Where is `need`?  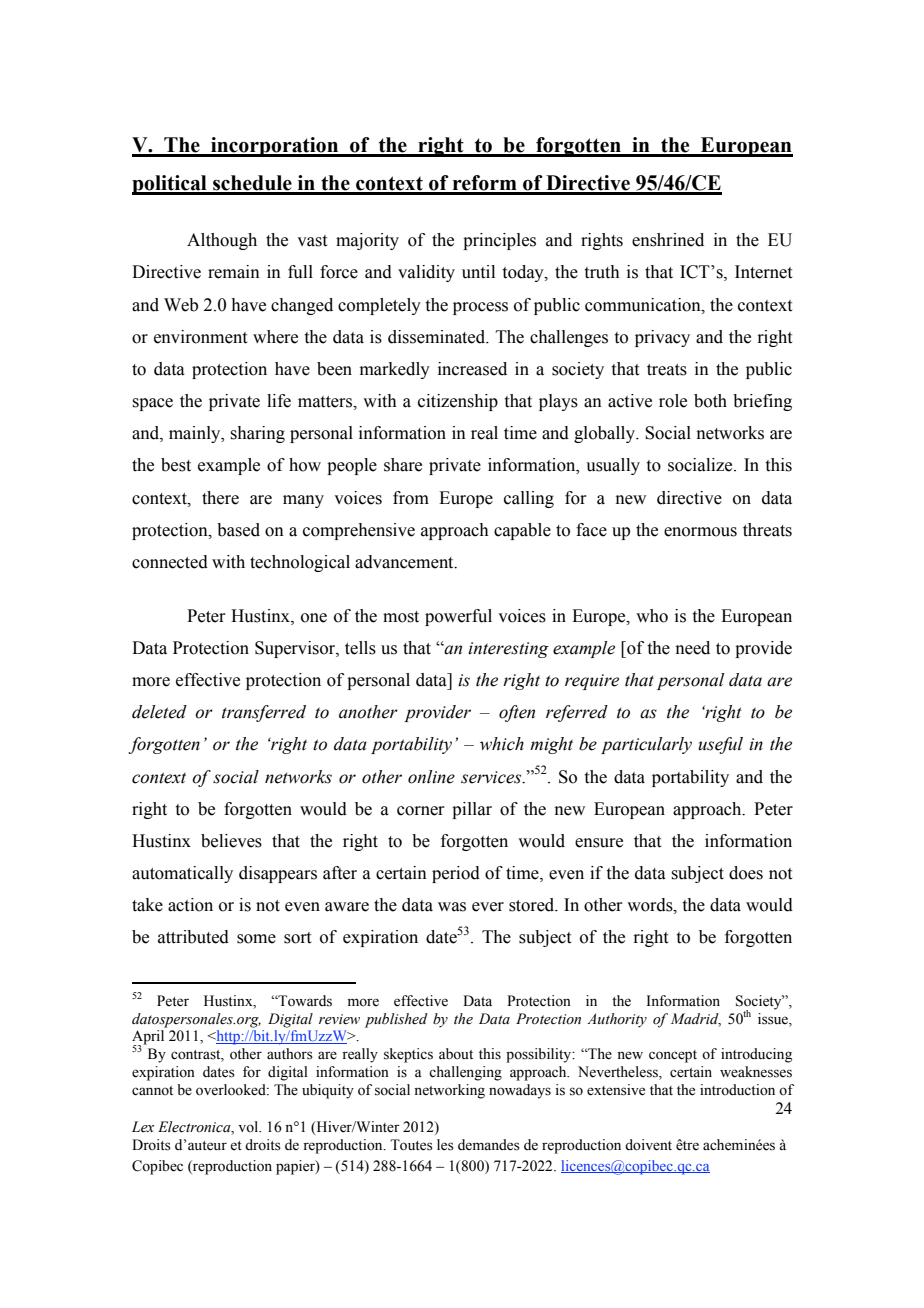
need is located at coordinates (693, 648).
